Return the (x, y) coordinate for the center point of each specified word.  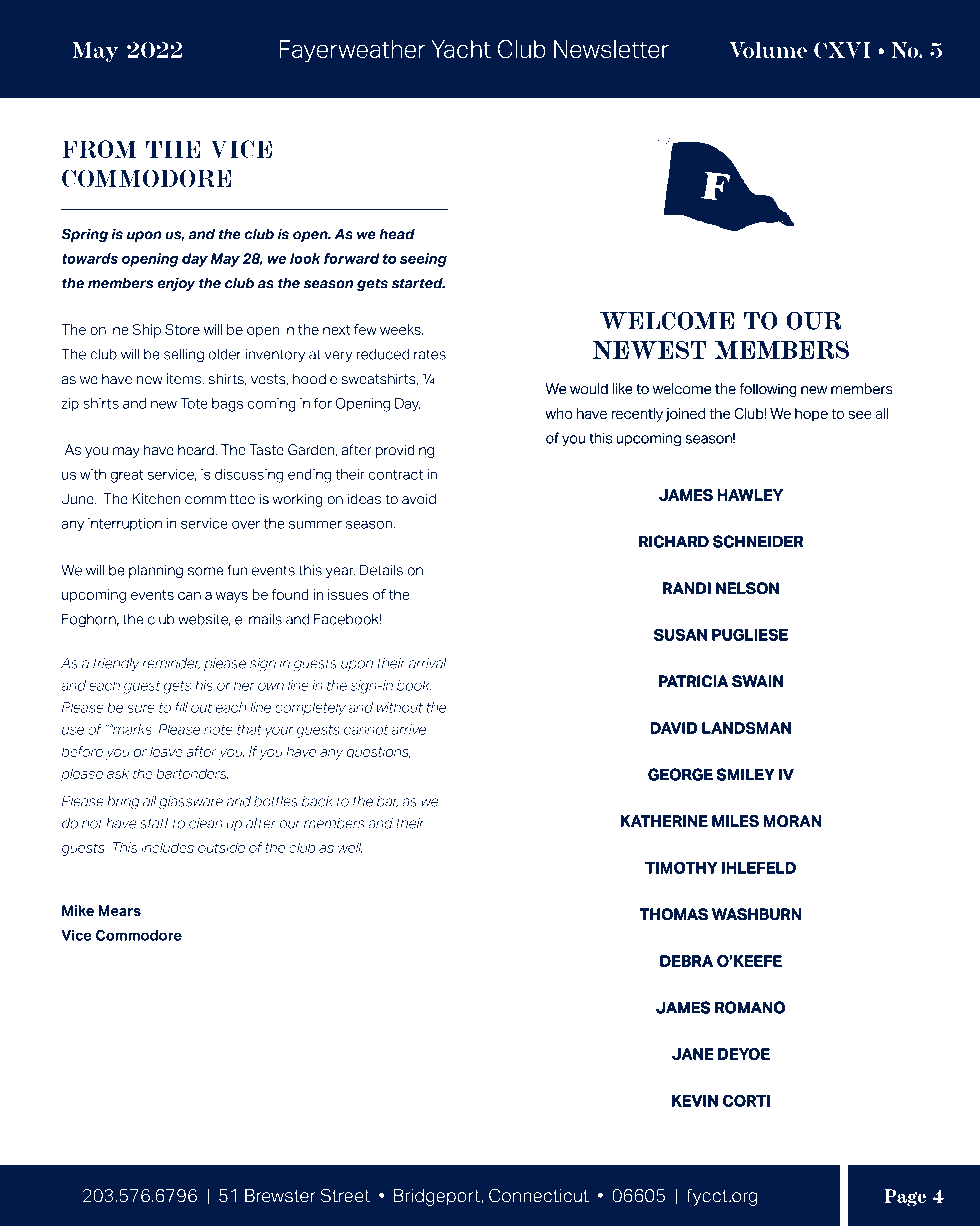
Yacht (461, 49)
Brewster (280, 1196)
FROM (99, 149)
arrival (427, 663)
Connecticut (539, 1195)
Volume (768, 50)
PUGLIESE (750, 635)
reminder (171, 664)
